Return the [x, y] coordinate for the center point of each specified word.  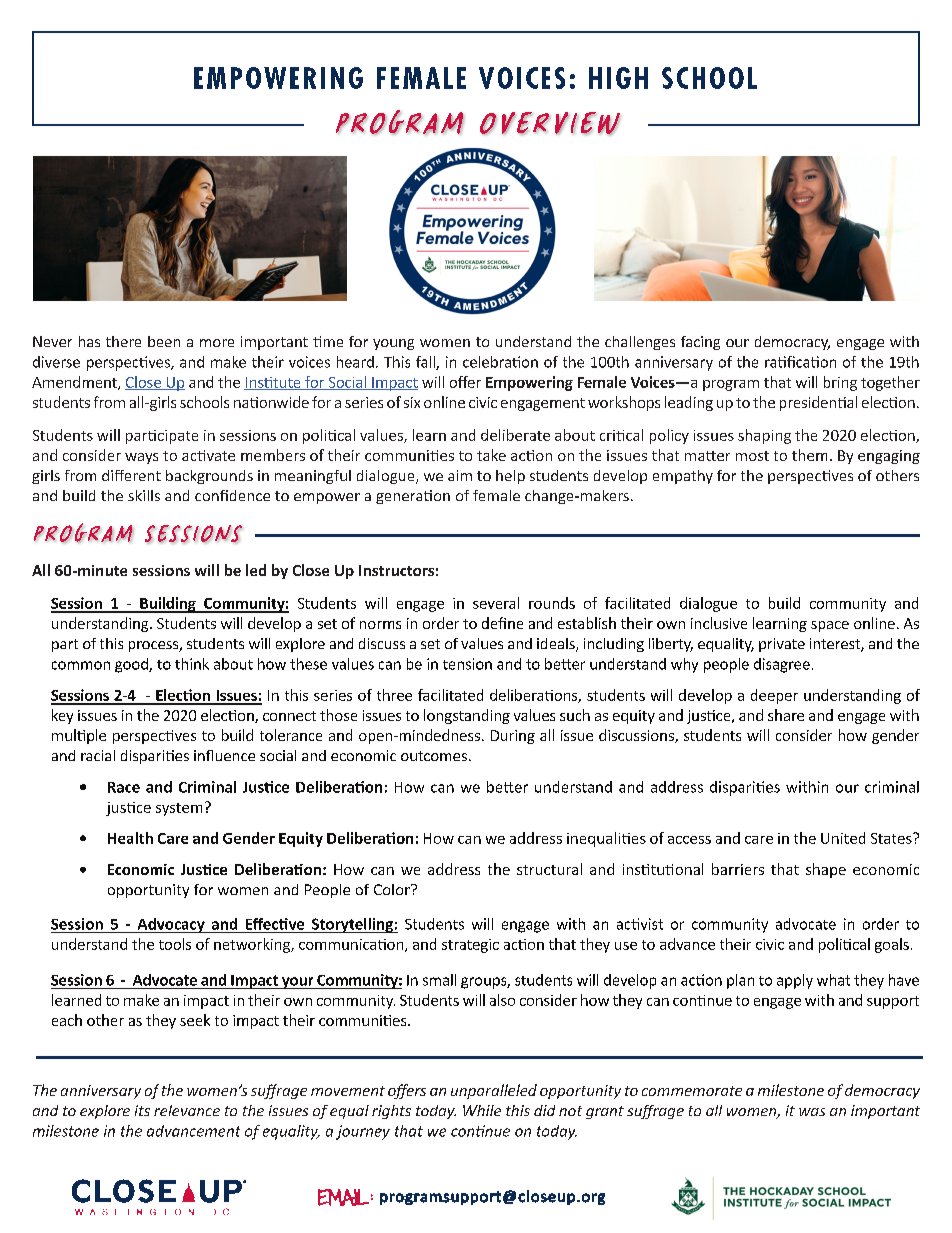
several [496, 603]
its [142, 1110]
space [830, 626]
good [132, 665]
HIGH [618, 78]
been [164, 341]
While [482, 1110]
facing [700, 343]
